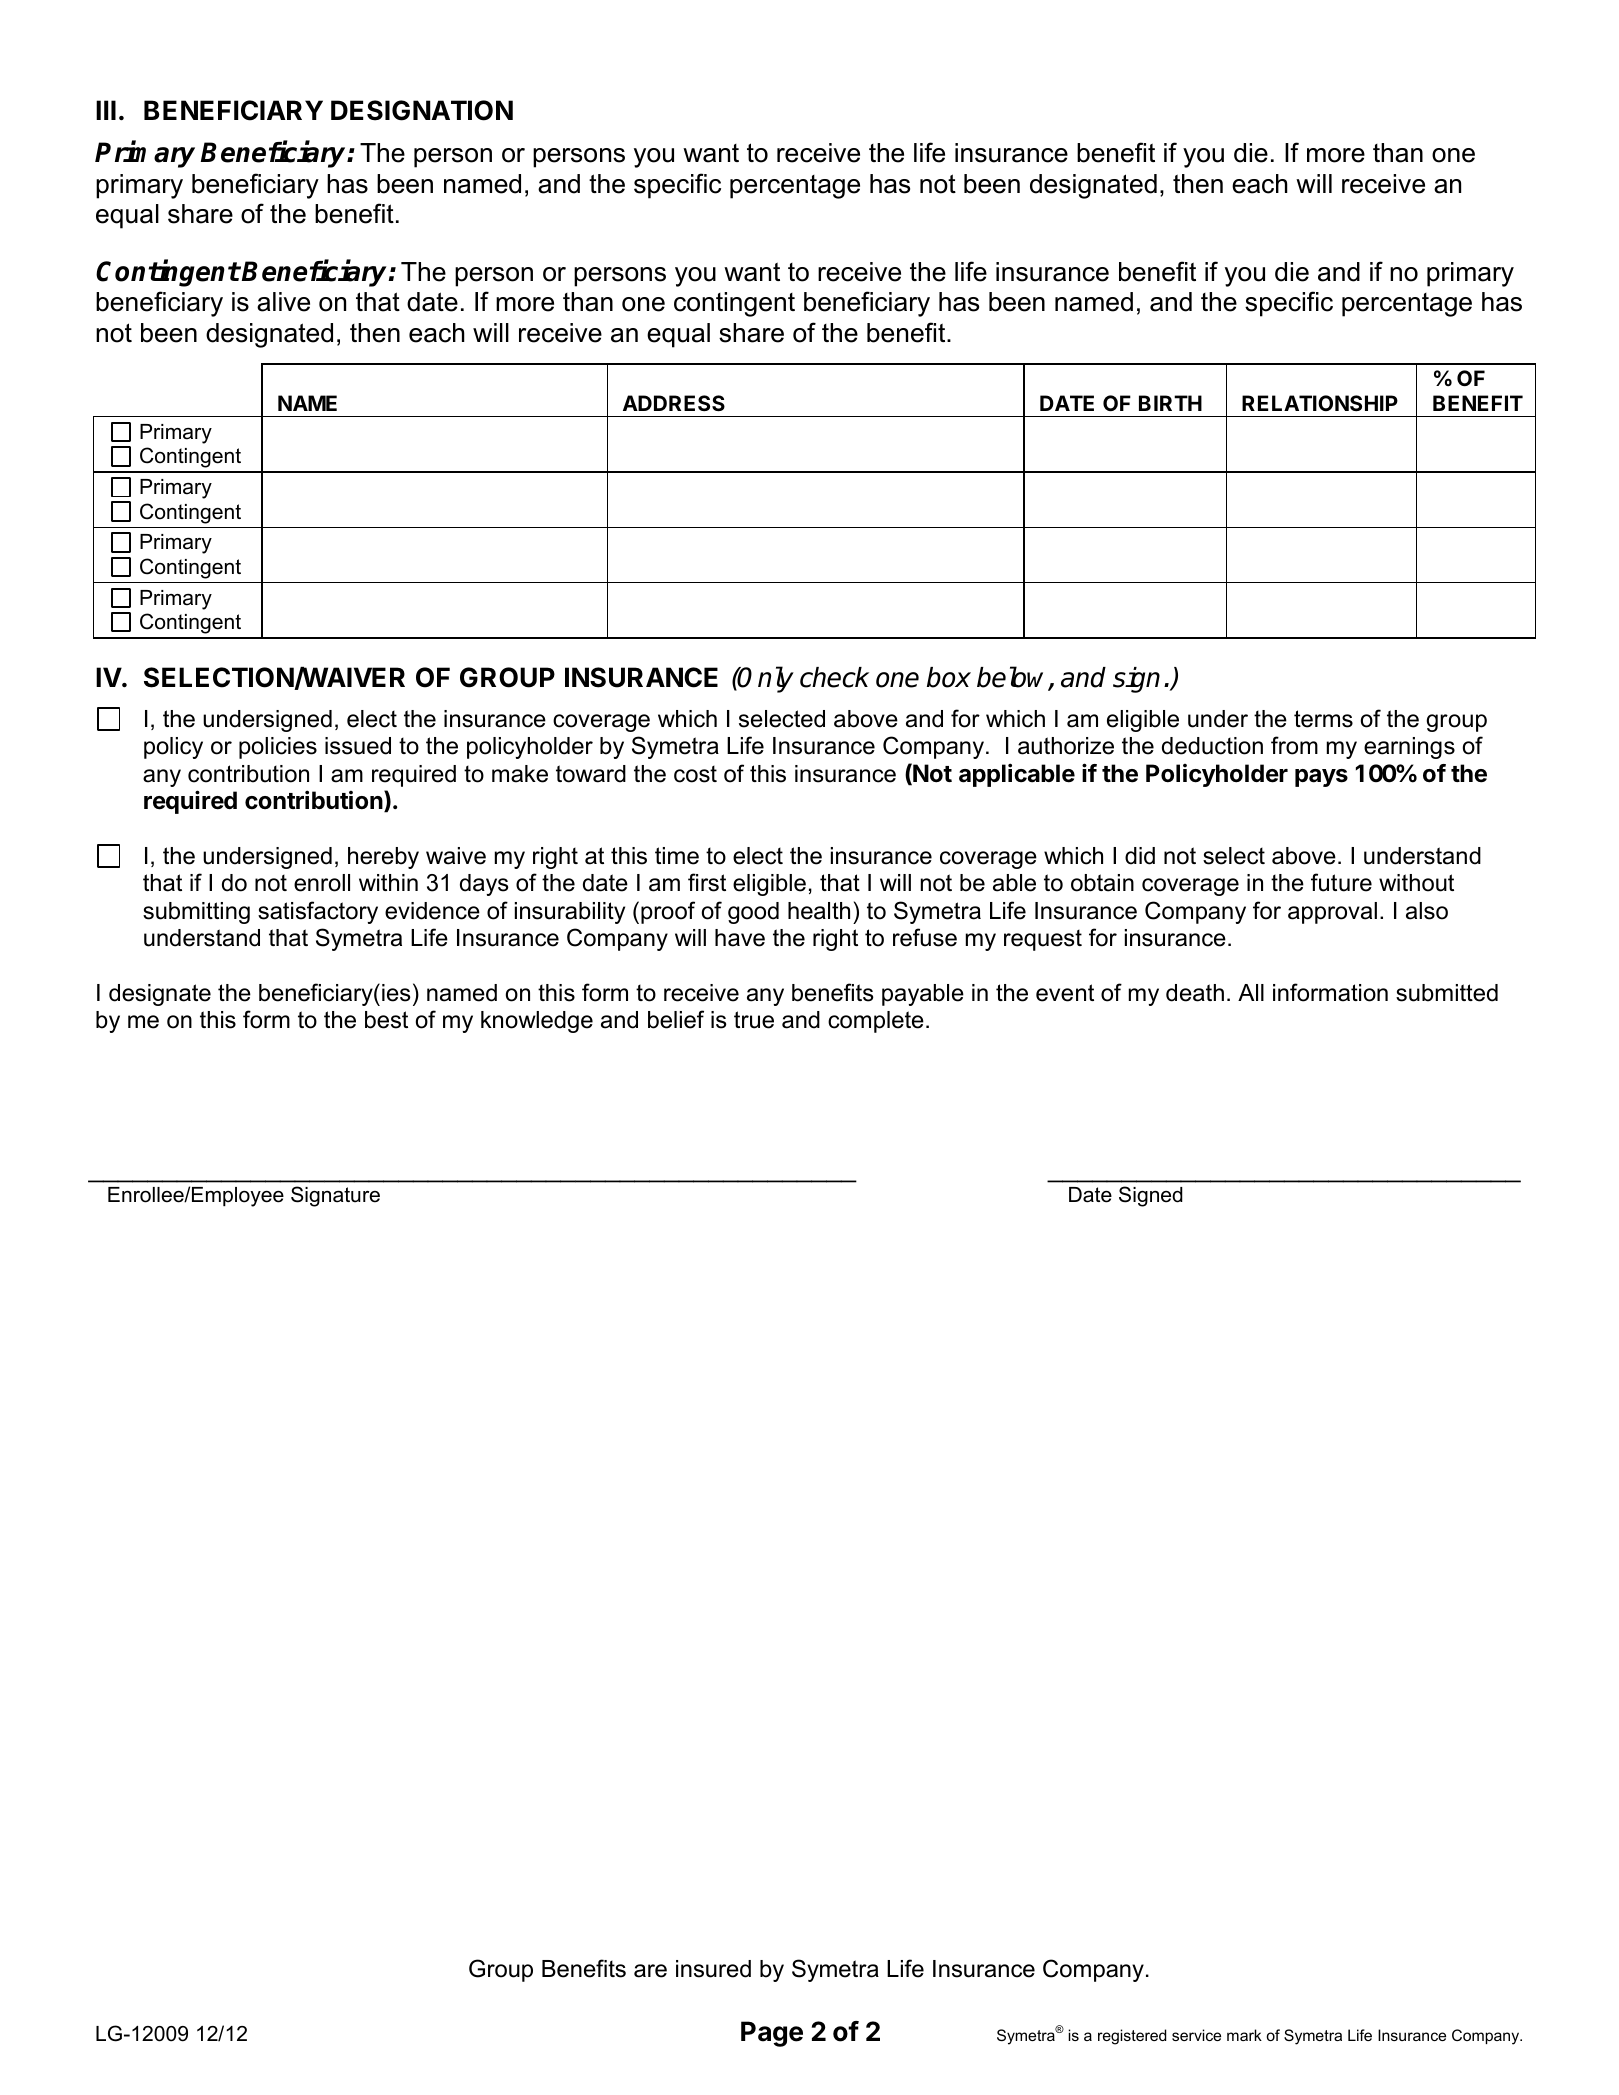 This screenshot has width=1619, height=2095. What do you see at coordinates (1251, 992) in the screenshot?
I see `All` at bounding box center [1251, 992].
